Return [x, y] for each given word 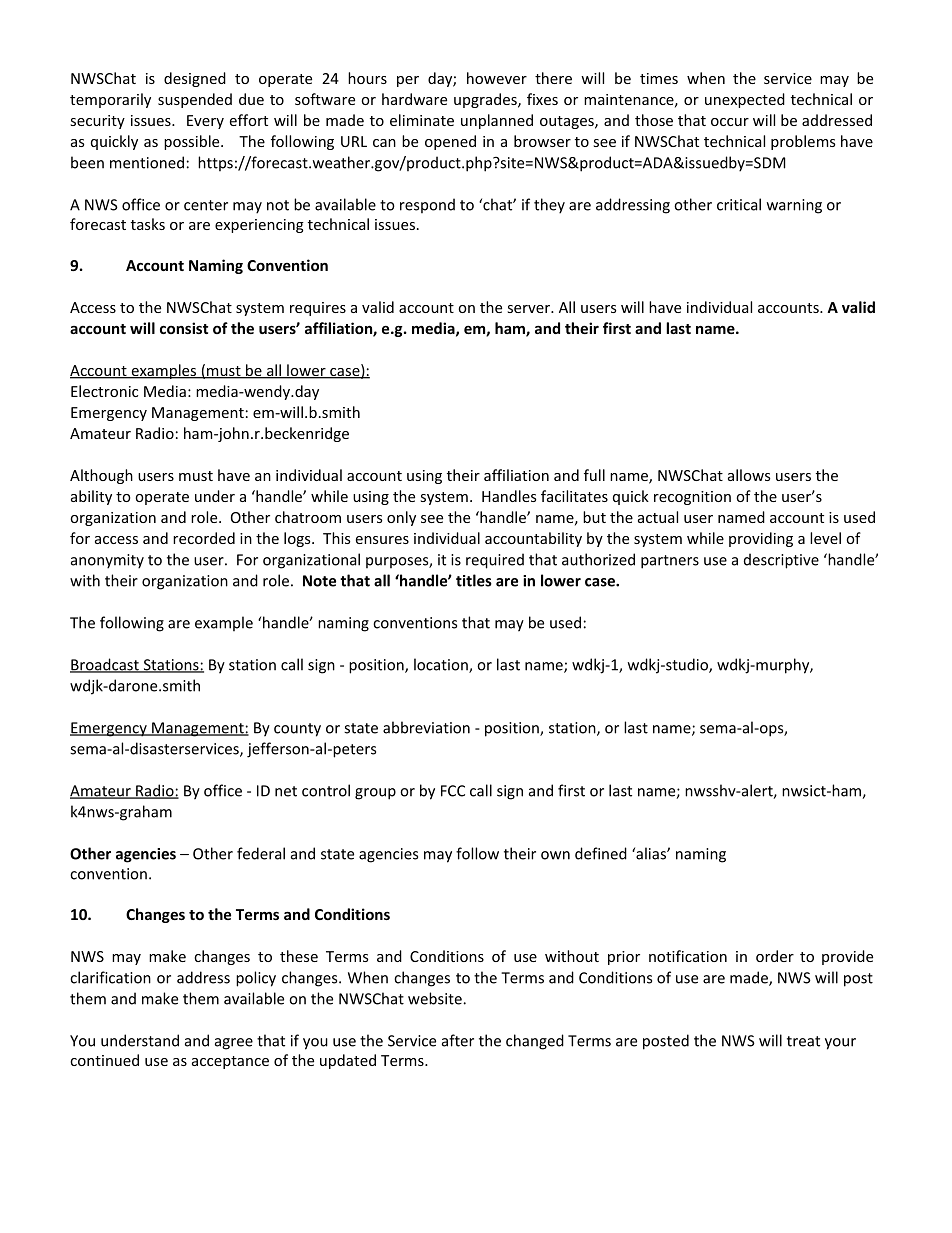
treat [803, 1041]
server [530, 309]
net [286, 791]
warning [794, 206]
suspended [195, 100]
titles [474, 580]
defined [601, 853]
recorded [204, 538]
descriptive [781, 561]
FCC [453, 791]
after [458, 1040]
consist [184, 328]
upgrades [486, 100]
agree [234, 1044]
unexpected [745, 100]
